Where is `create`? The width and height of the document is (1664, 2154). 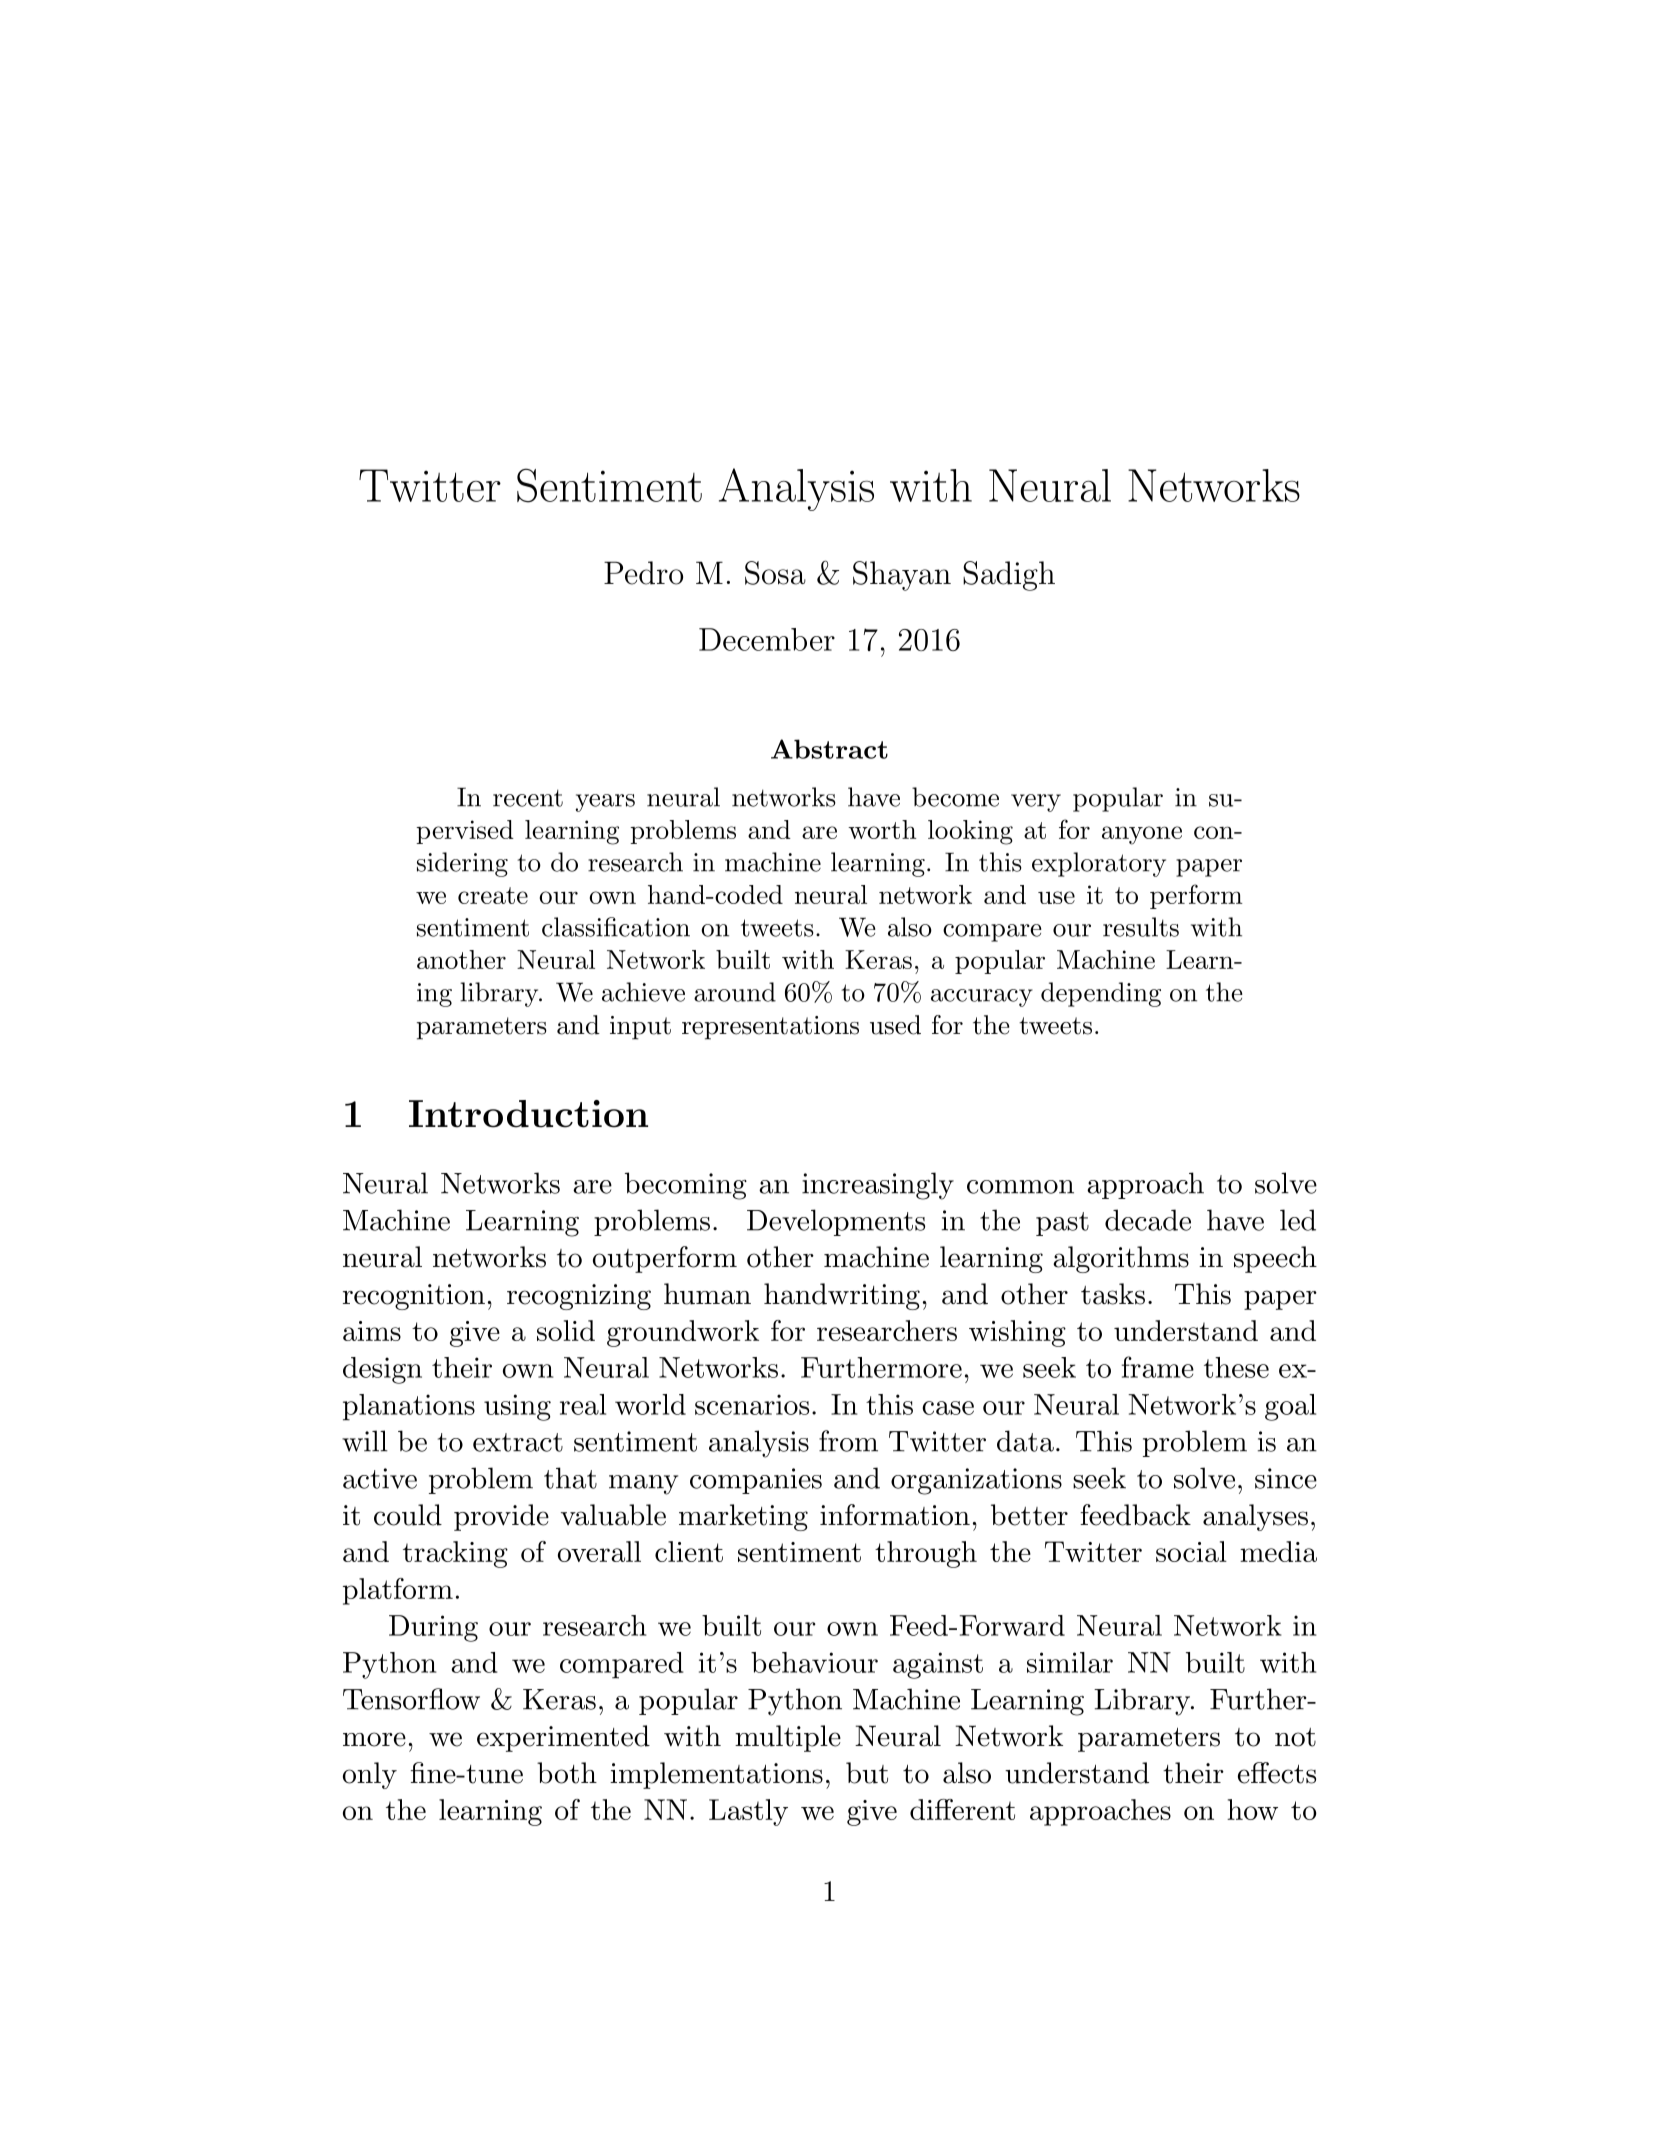
create is located at coordinates (493, 895).
